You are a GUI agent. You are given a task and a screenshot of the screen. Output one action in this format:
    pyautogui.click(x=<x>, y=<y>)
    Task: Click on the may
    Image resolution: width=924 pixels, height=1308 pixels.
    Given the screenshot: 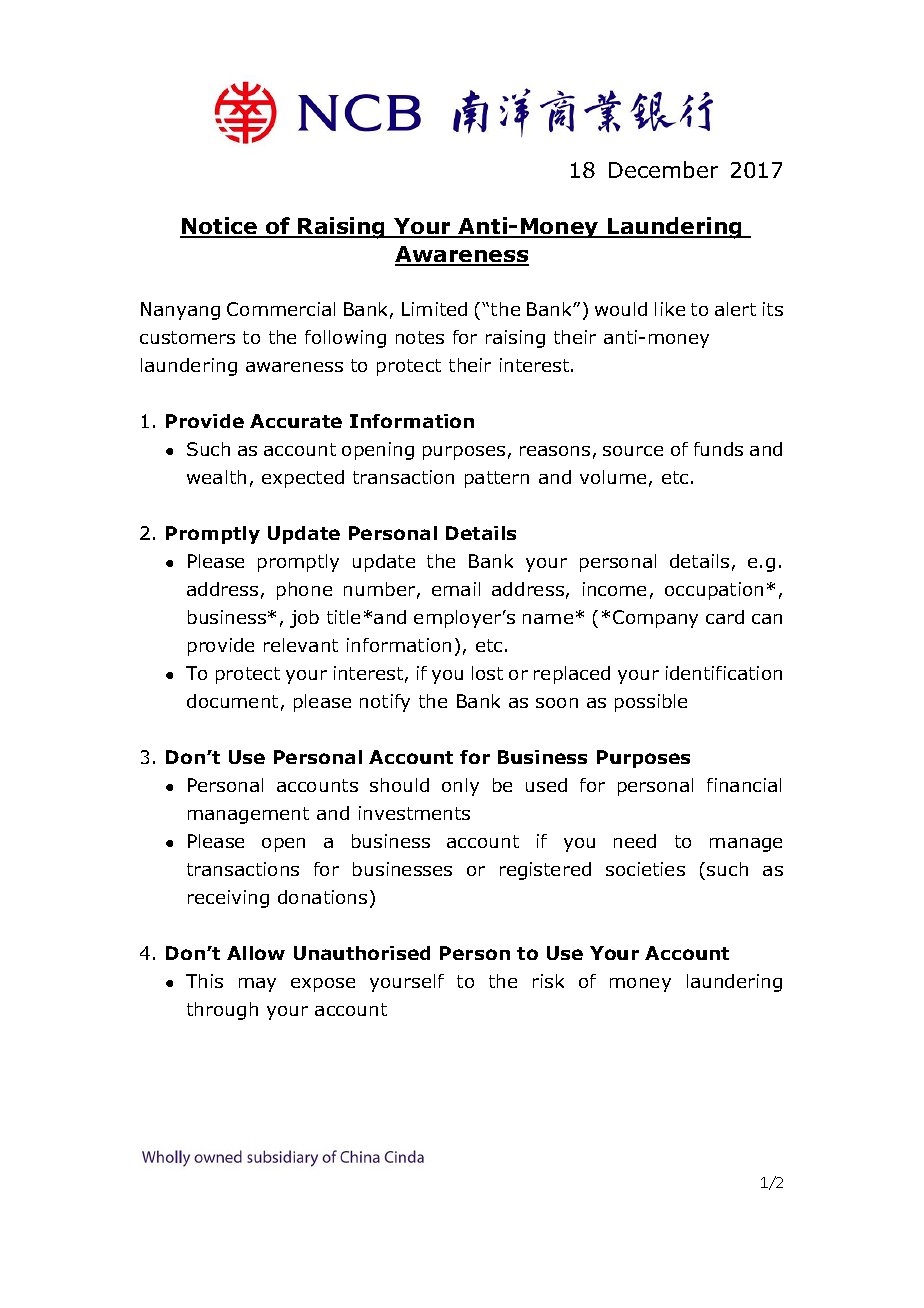 What is the action you would take?
    pyautogui.click(x=257, y=985)
